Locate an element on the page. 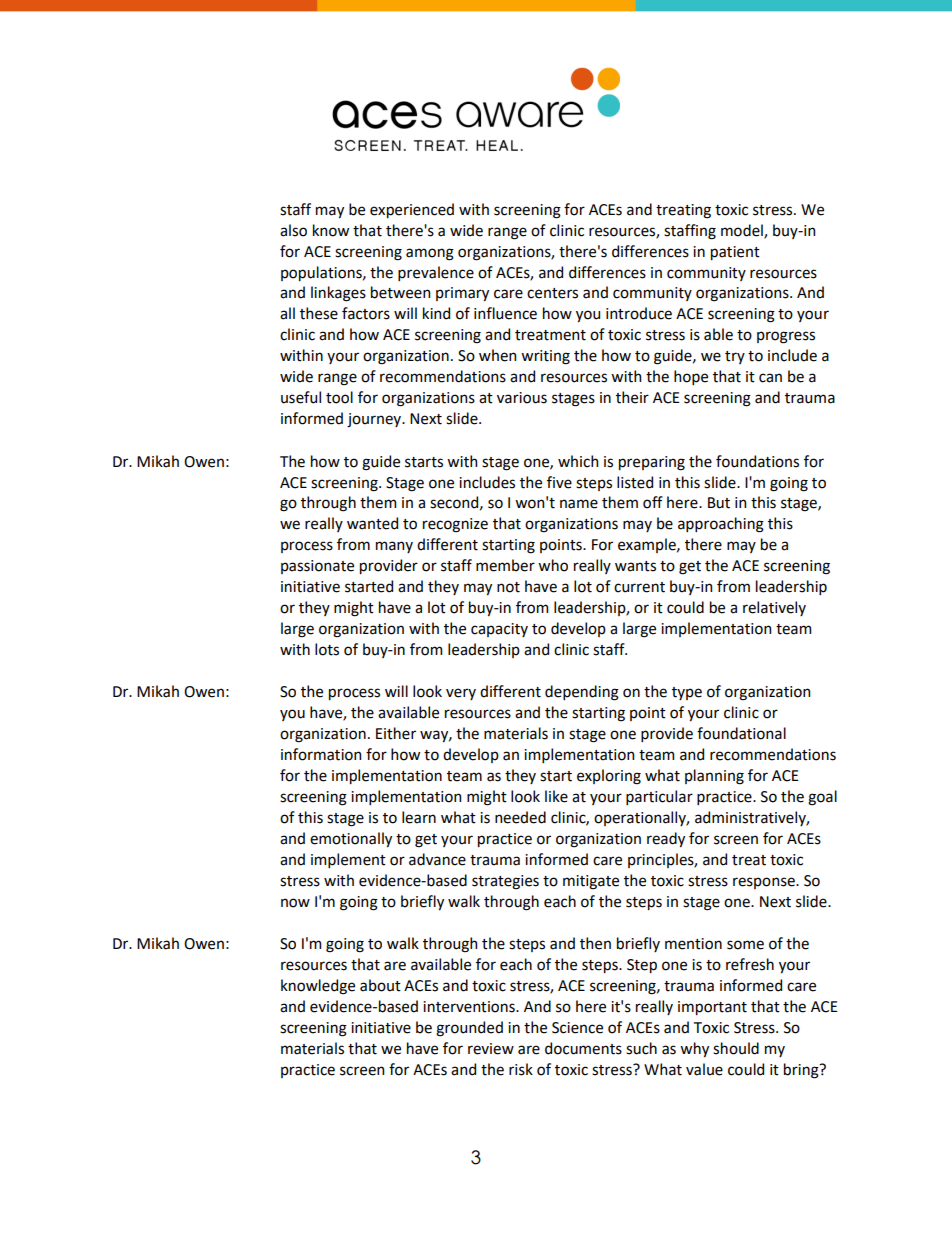 The image size is (952, 1233). documents is located at coordinates (583, 1048).
